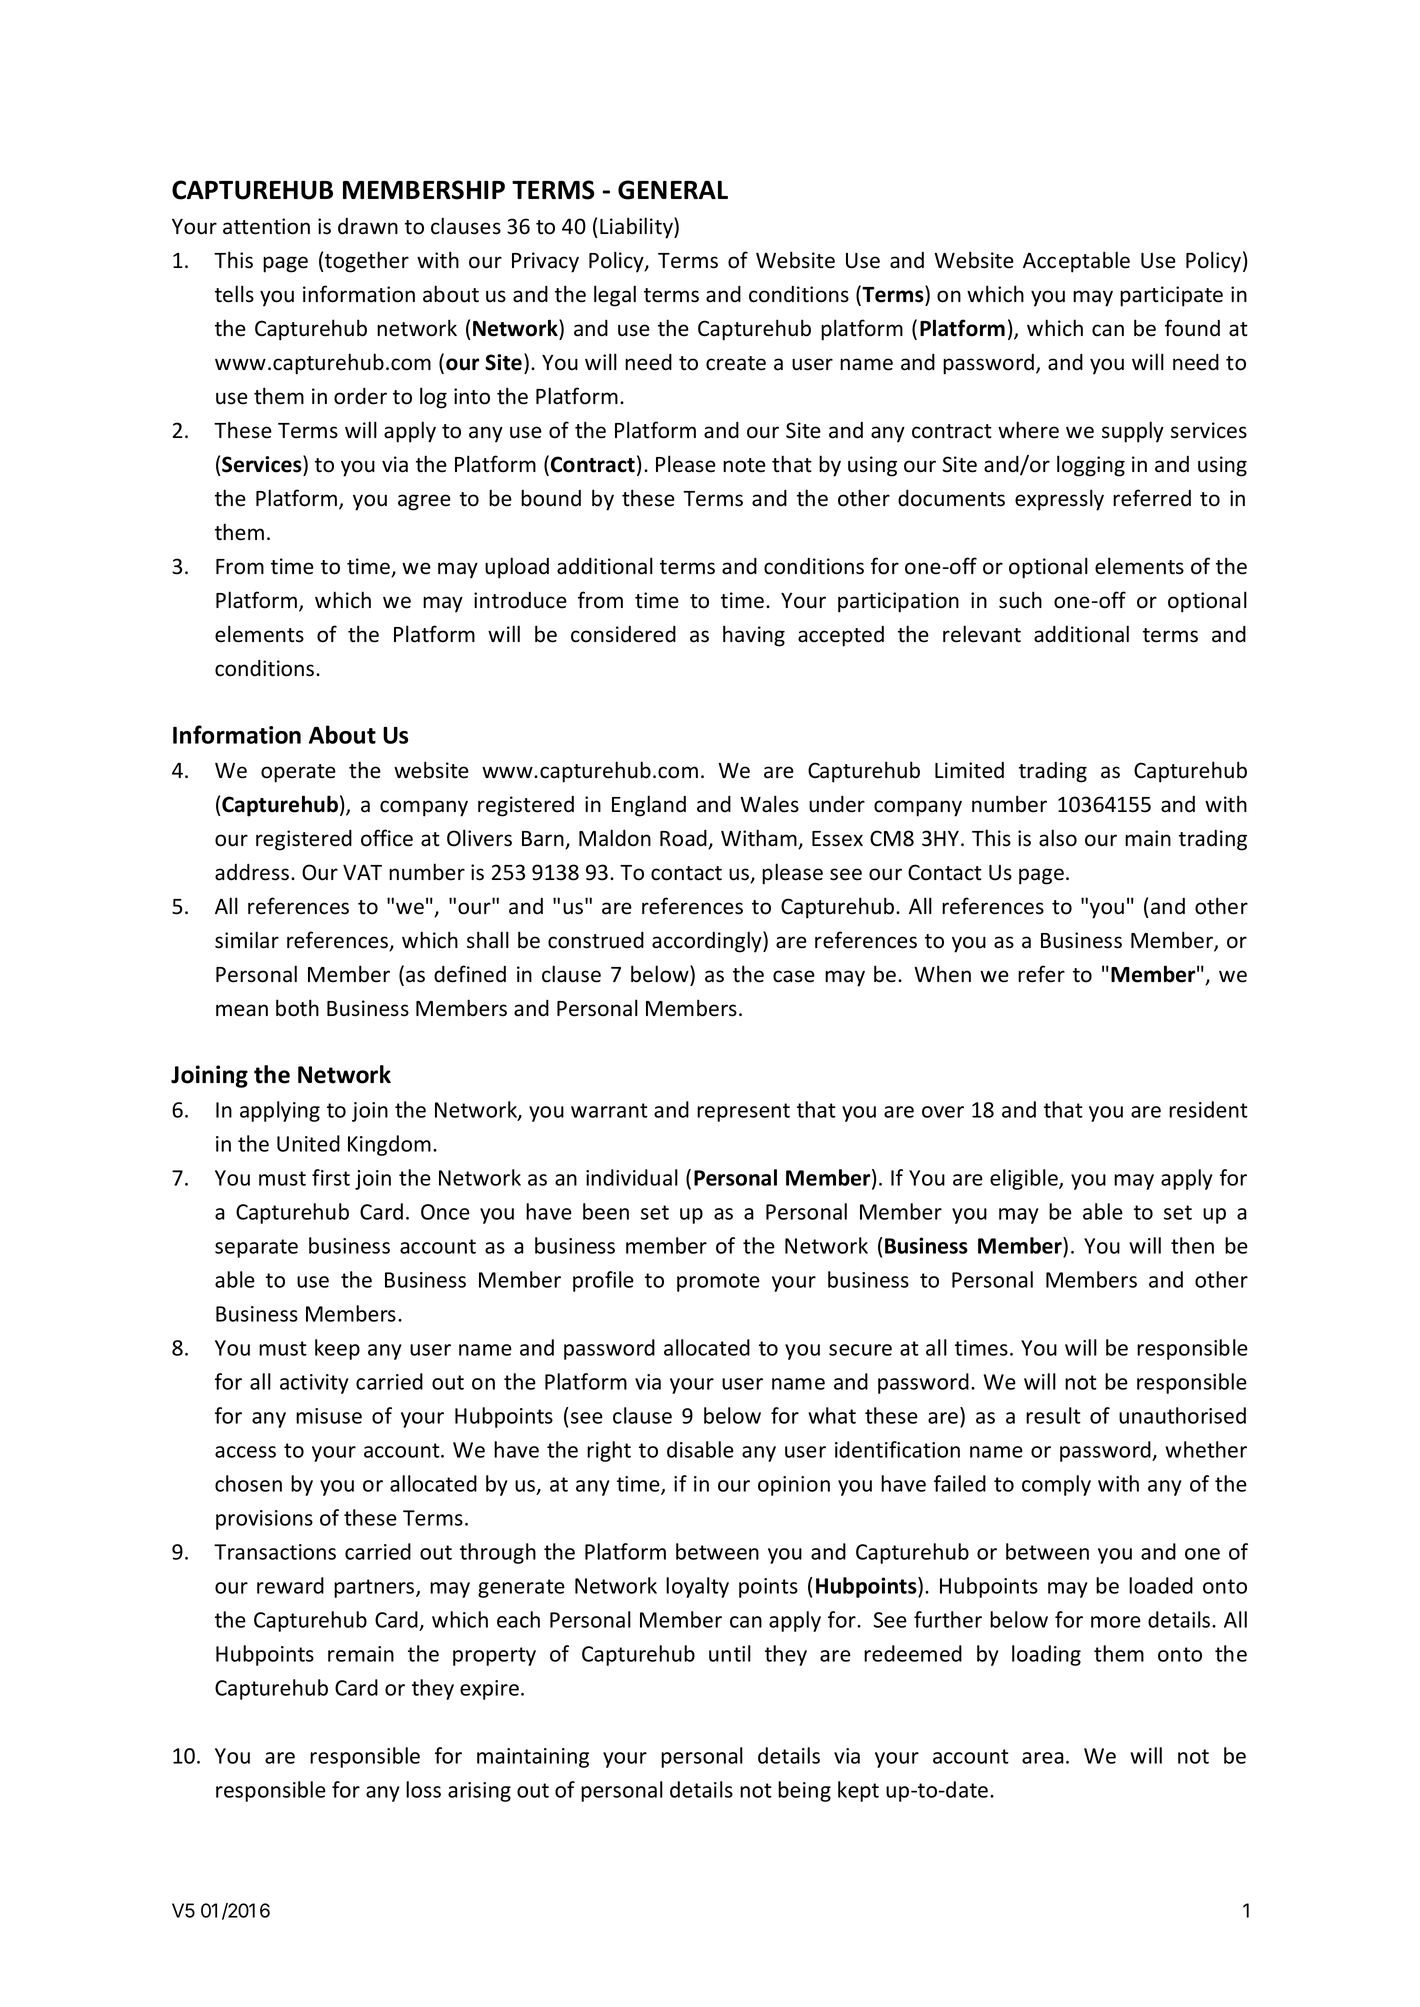  What do you see at coordinates (718, 1282) in the screenshot?
I see `promote` at bounding box center [718, 1282].
